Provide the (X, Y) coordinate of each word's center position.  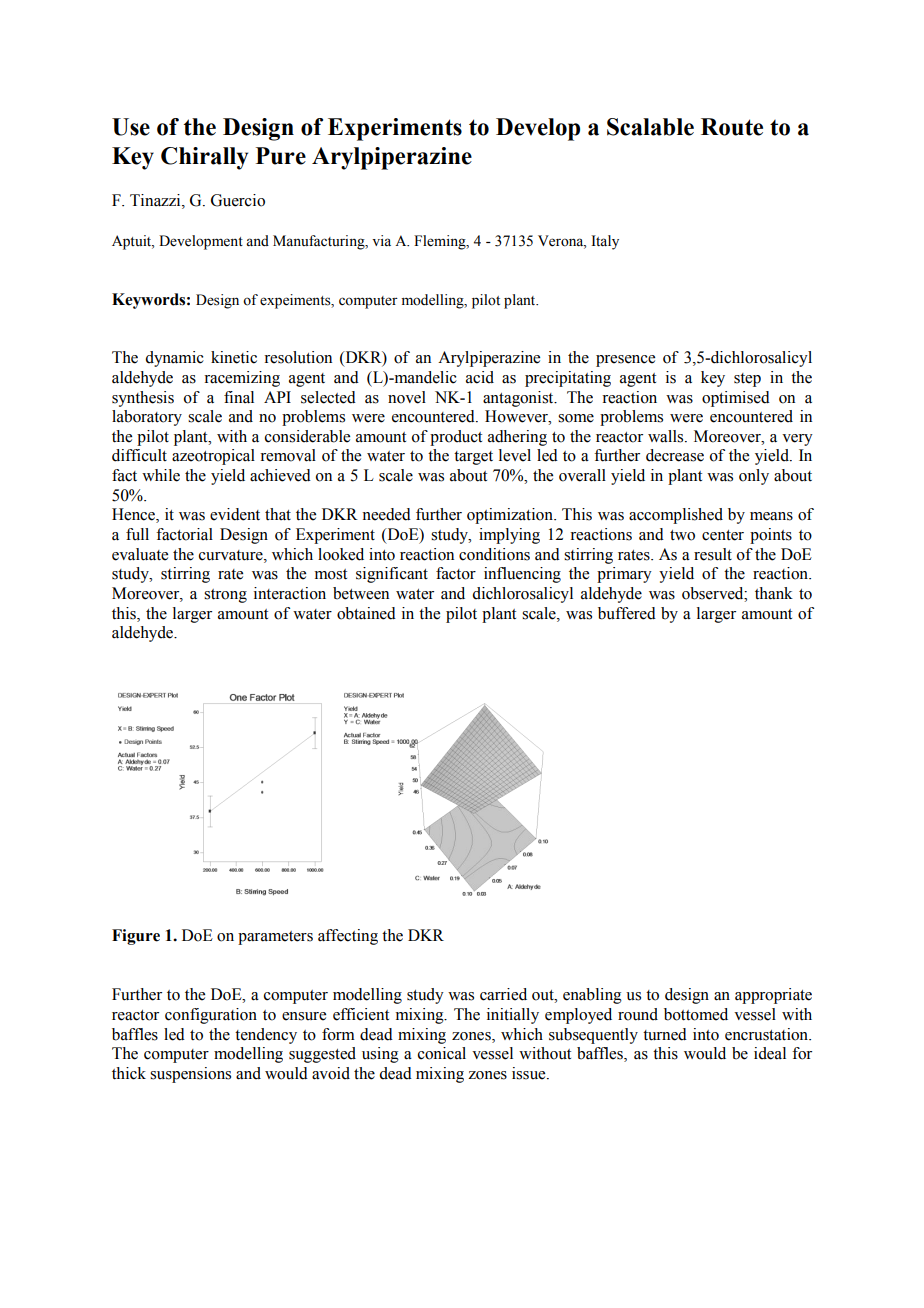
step (747, 380)
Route (732, 127)
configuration (211, 1016)
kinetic (234, 357)
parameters (275, 938)
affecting (348, 937)
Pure (281, 156)
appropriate (773, 996)
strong (225, 596)
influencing (522, 575)
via (381, 240)
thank (774, 593)
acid (480, 377)
